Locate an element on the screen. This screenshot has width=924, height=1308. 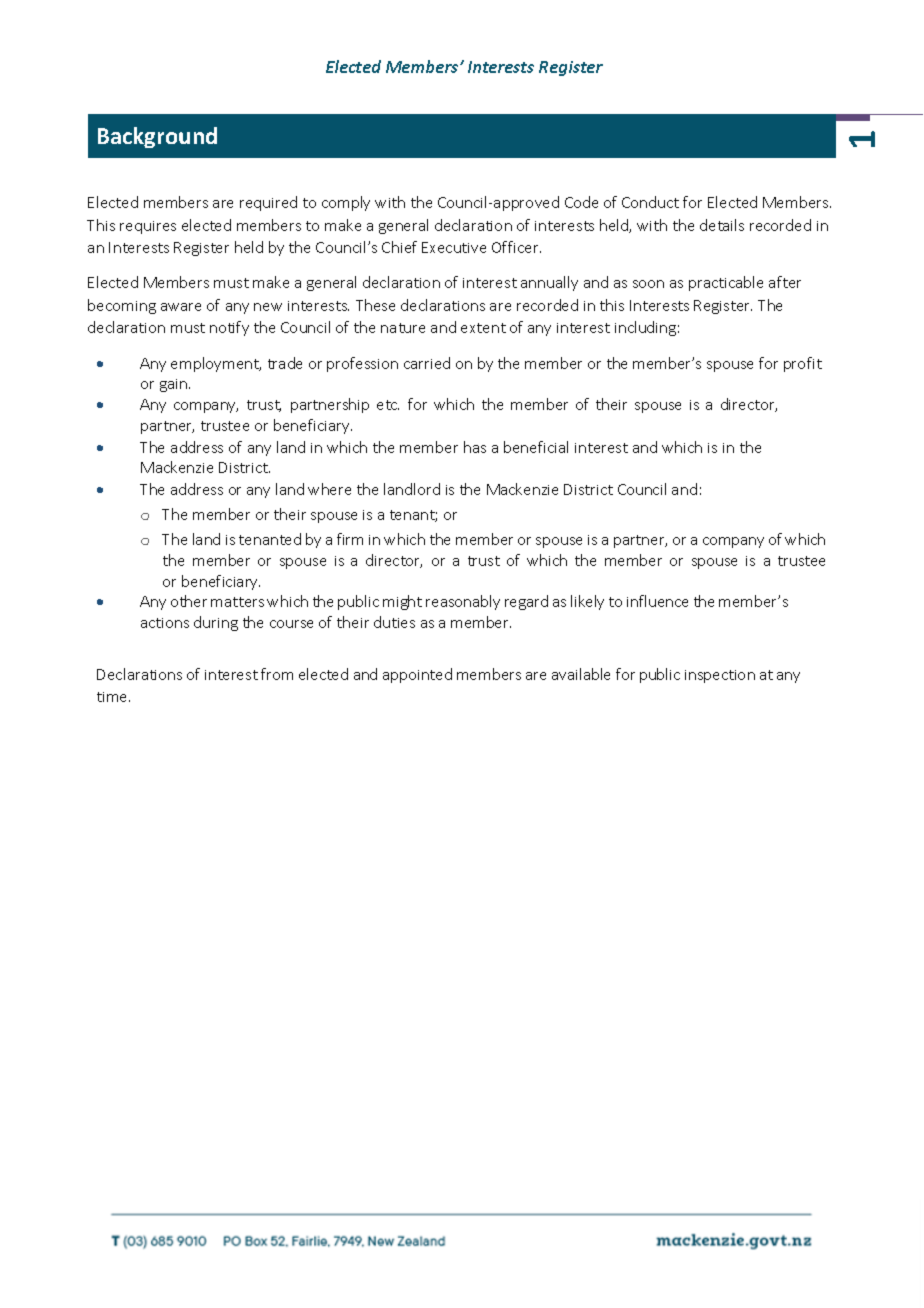
appointed is located at coordinates (417, 675).
